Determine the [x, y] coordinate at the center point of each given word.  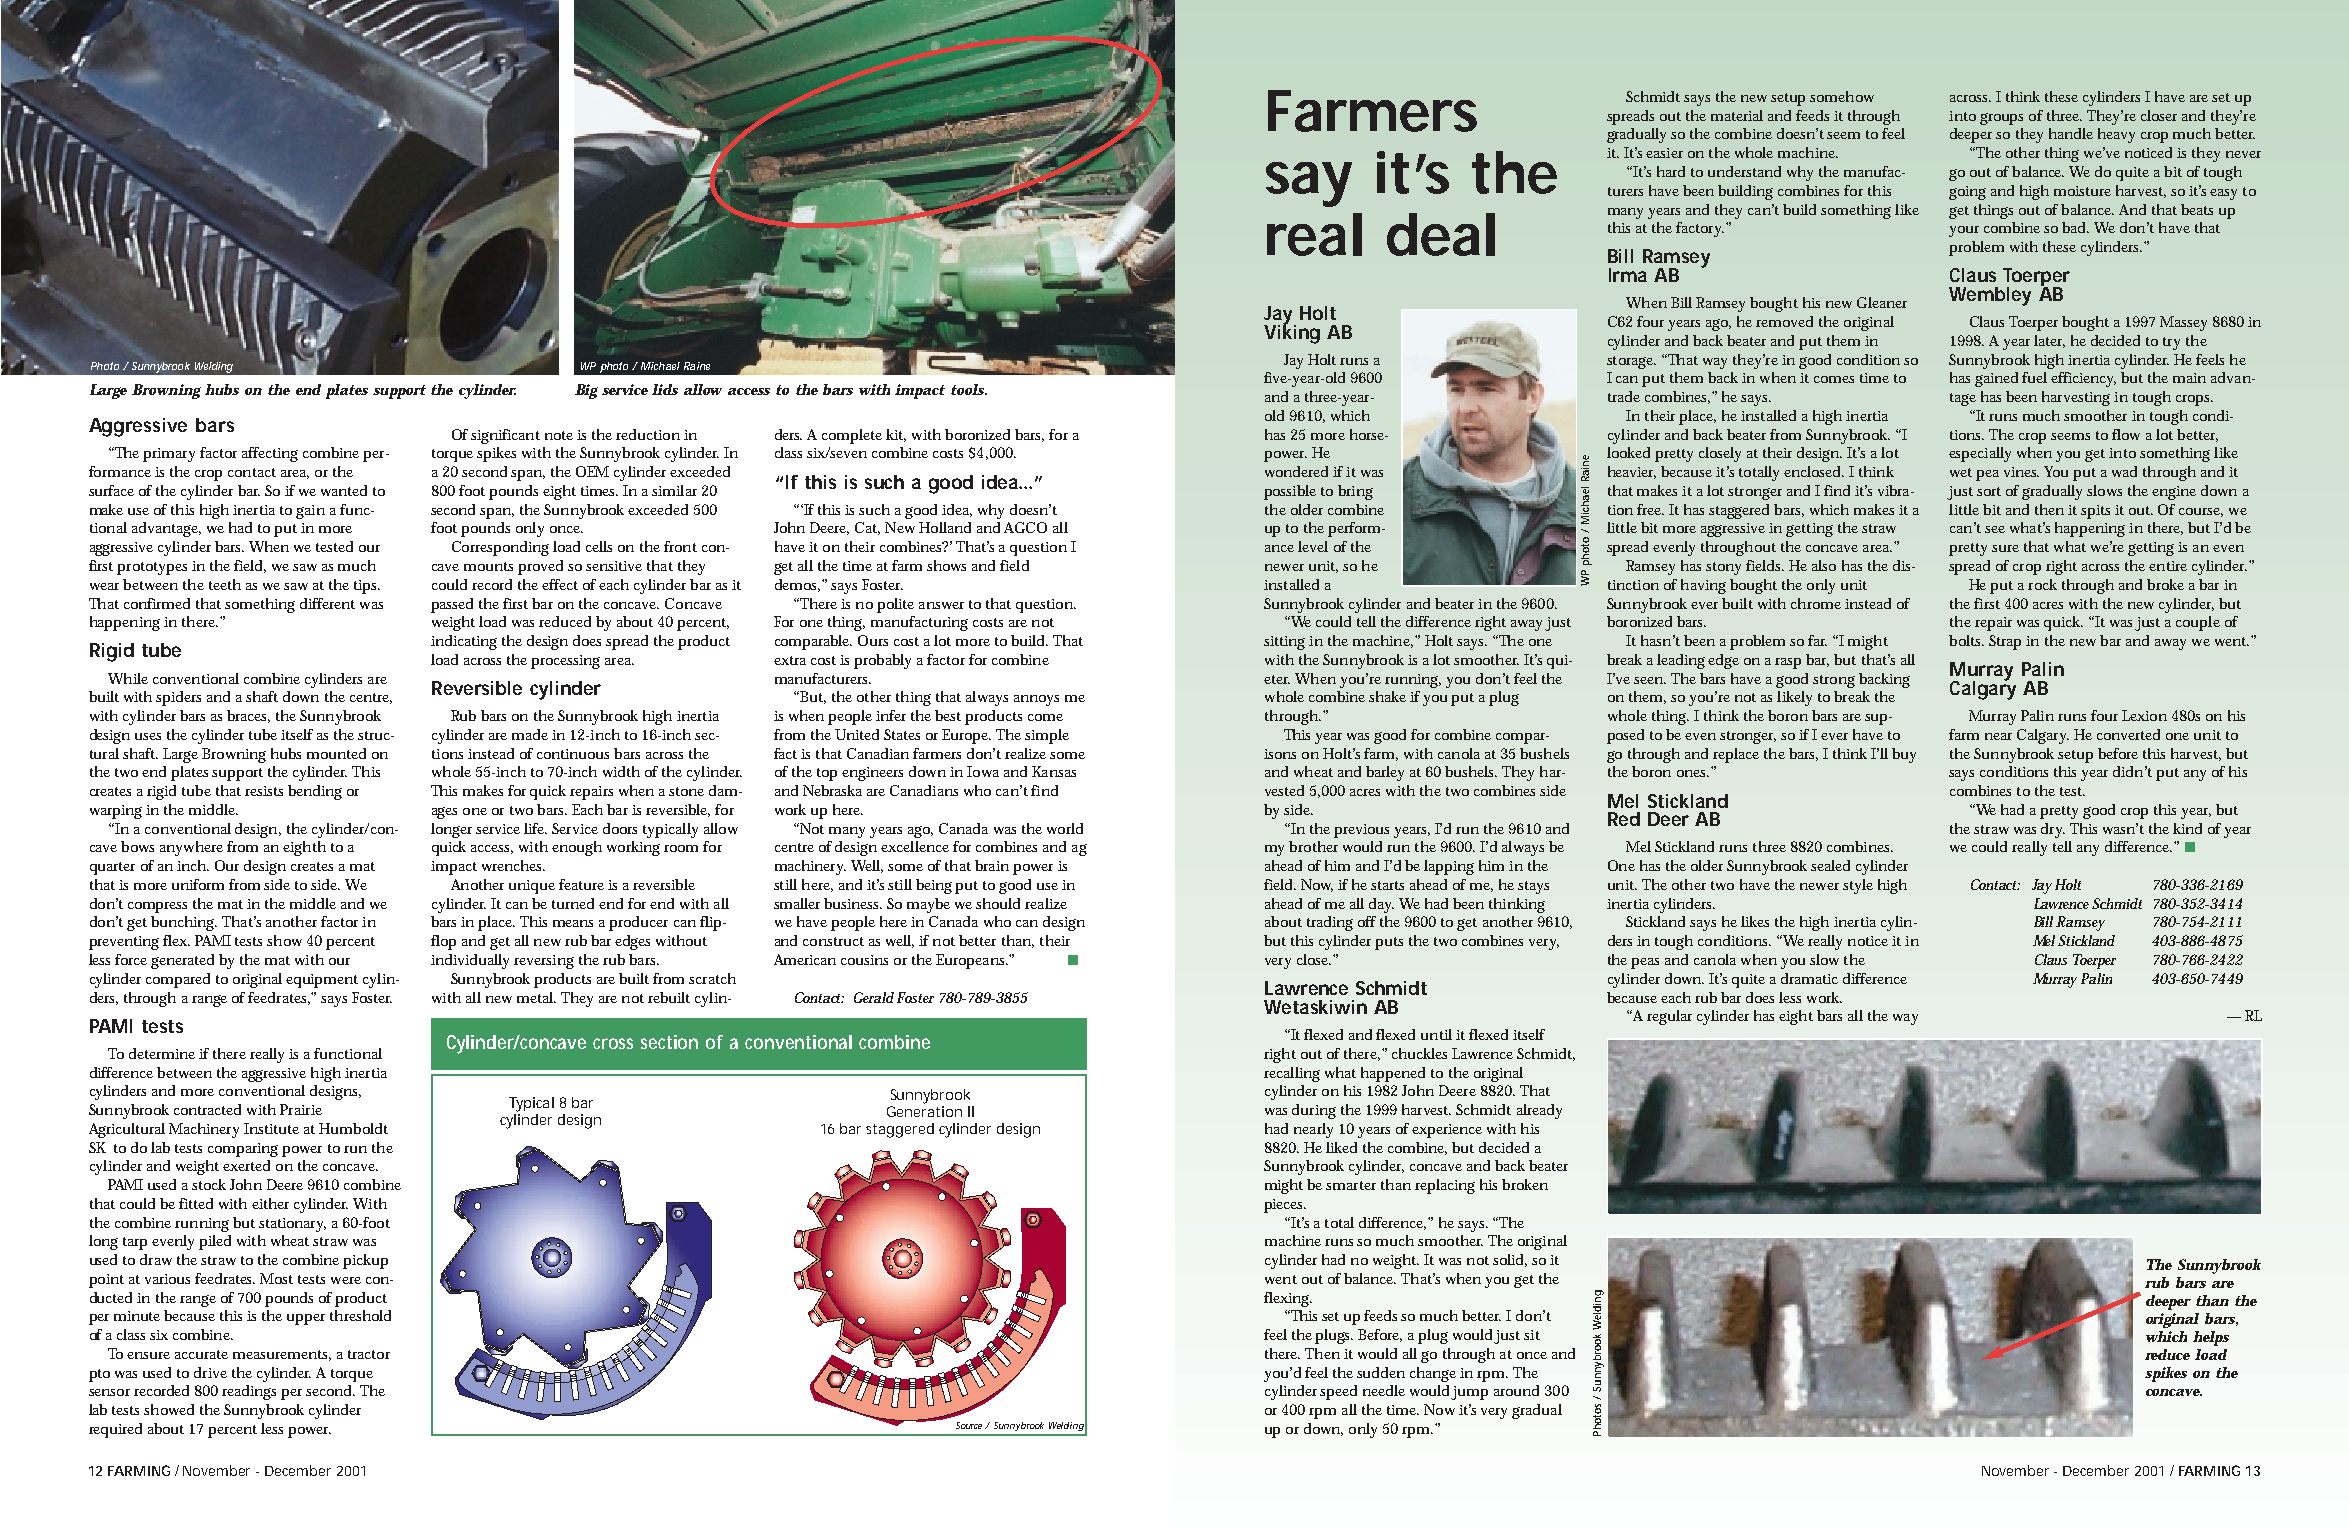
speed [1338, 1392]
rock [2042, 584]
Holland [945, 527]
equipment [322, 981]
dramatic [1809, 978]
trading [1330, 923]
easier [1664, 153]
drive [210, 1372]
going [1967, 193]
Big [586, 391]
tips [367, 587]
